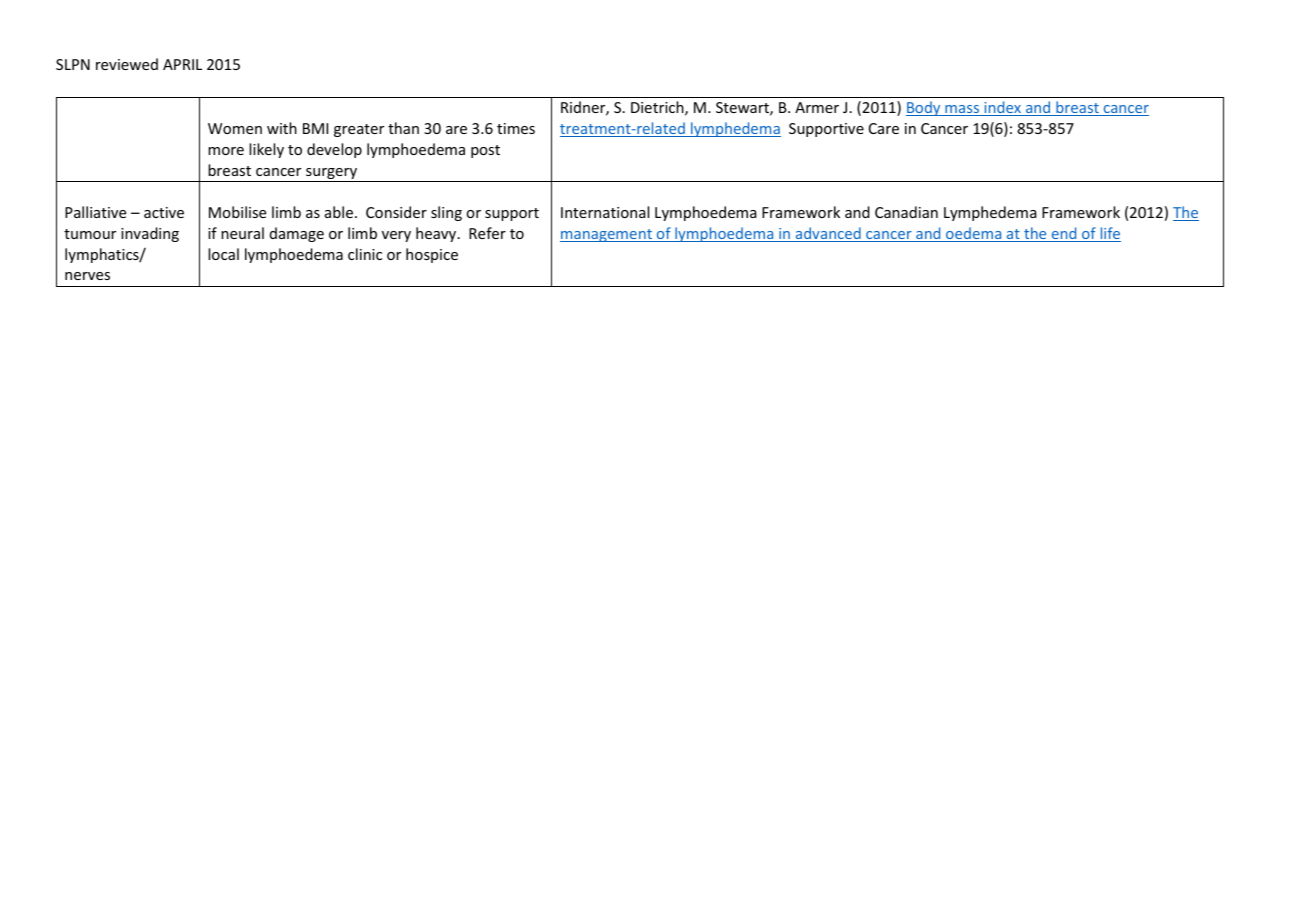  Describe the element at coordinates (237, 212) in the screenshot. I see `Mobilise` at that location.
